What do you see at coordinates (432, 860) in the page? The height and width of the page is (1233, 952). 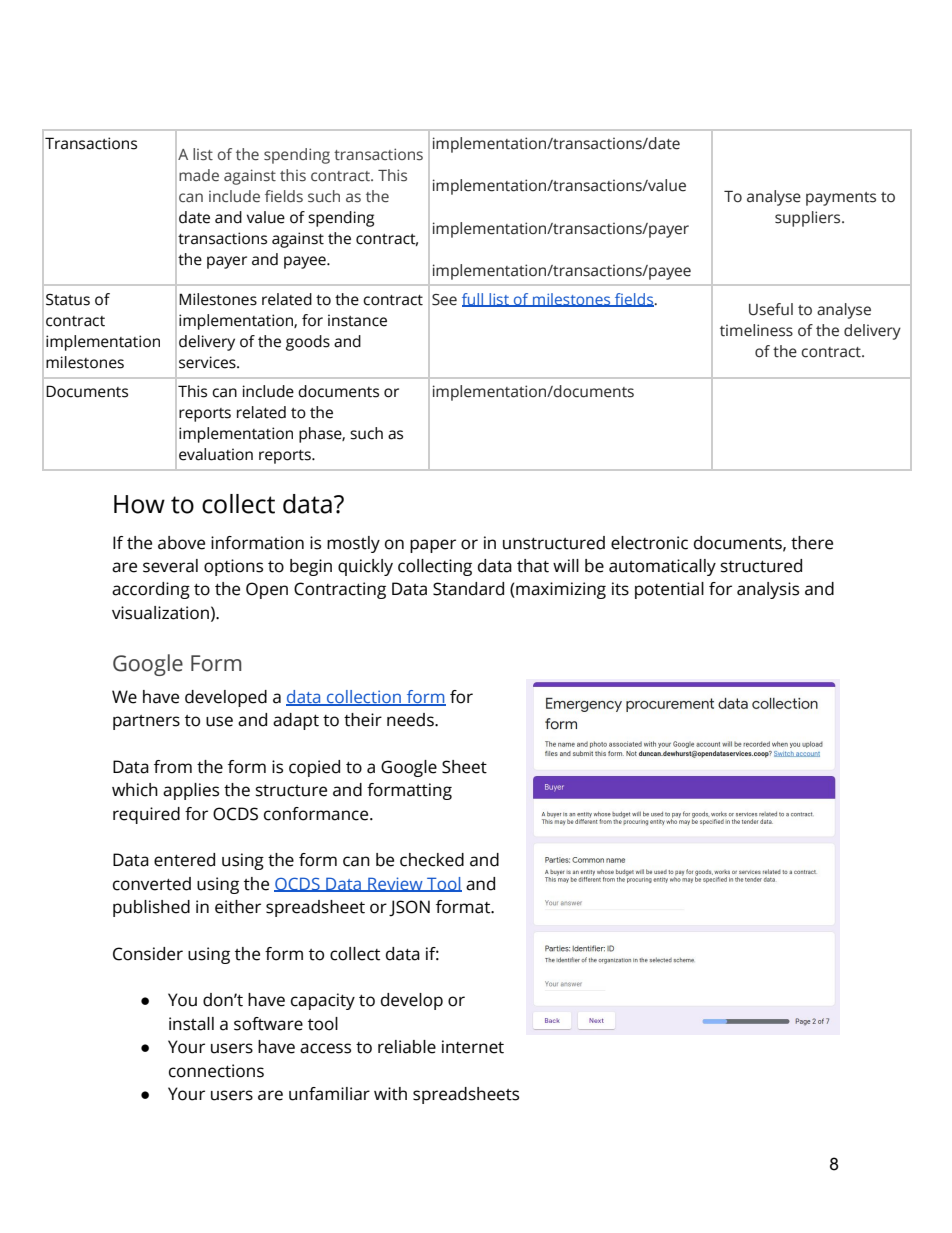 I see `checked` at bounding box center [432, 860].
